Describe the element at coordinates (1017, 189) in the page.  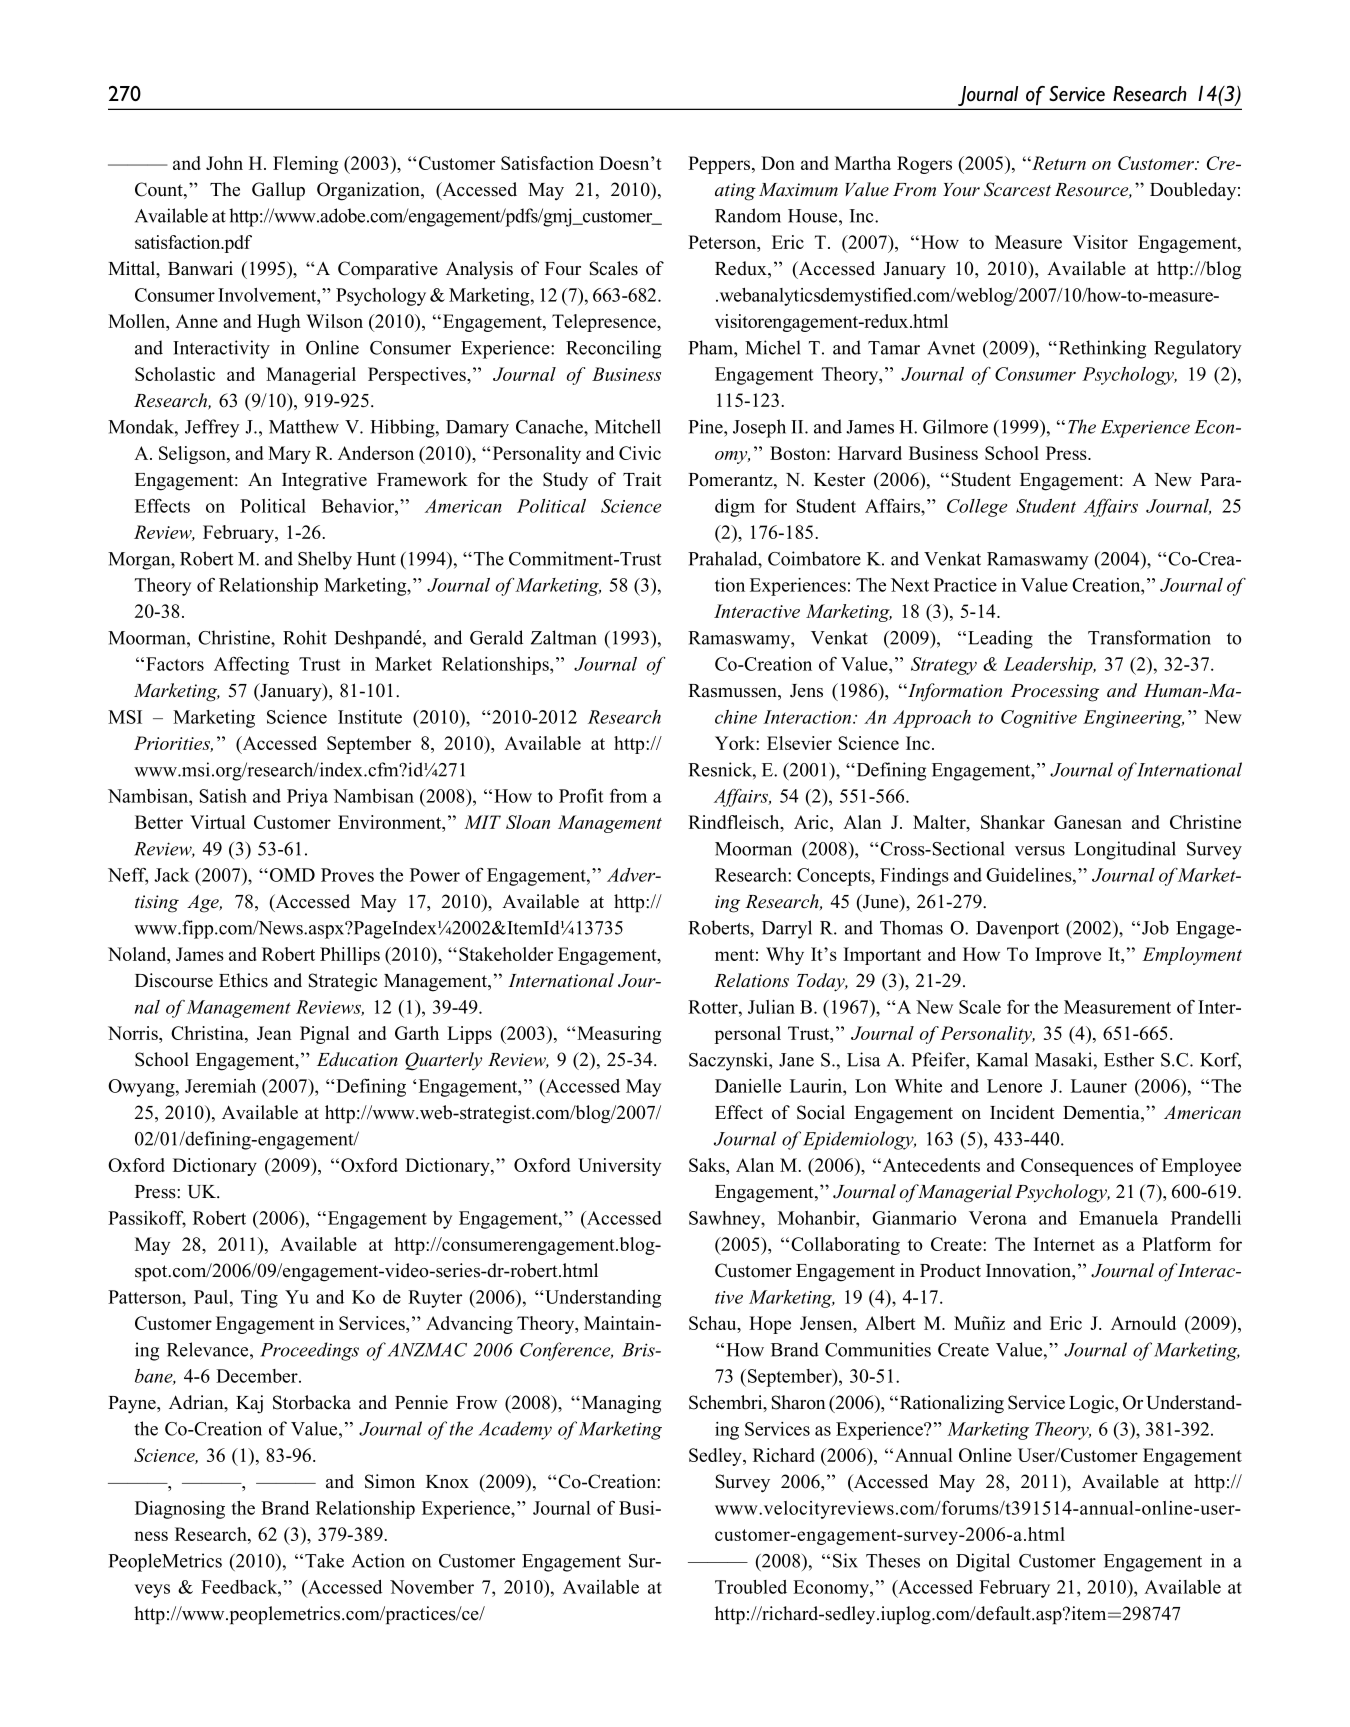
I see `Scarcest` at that location.
